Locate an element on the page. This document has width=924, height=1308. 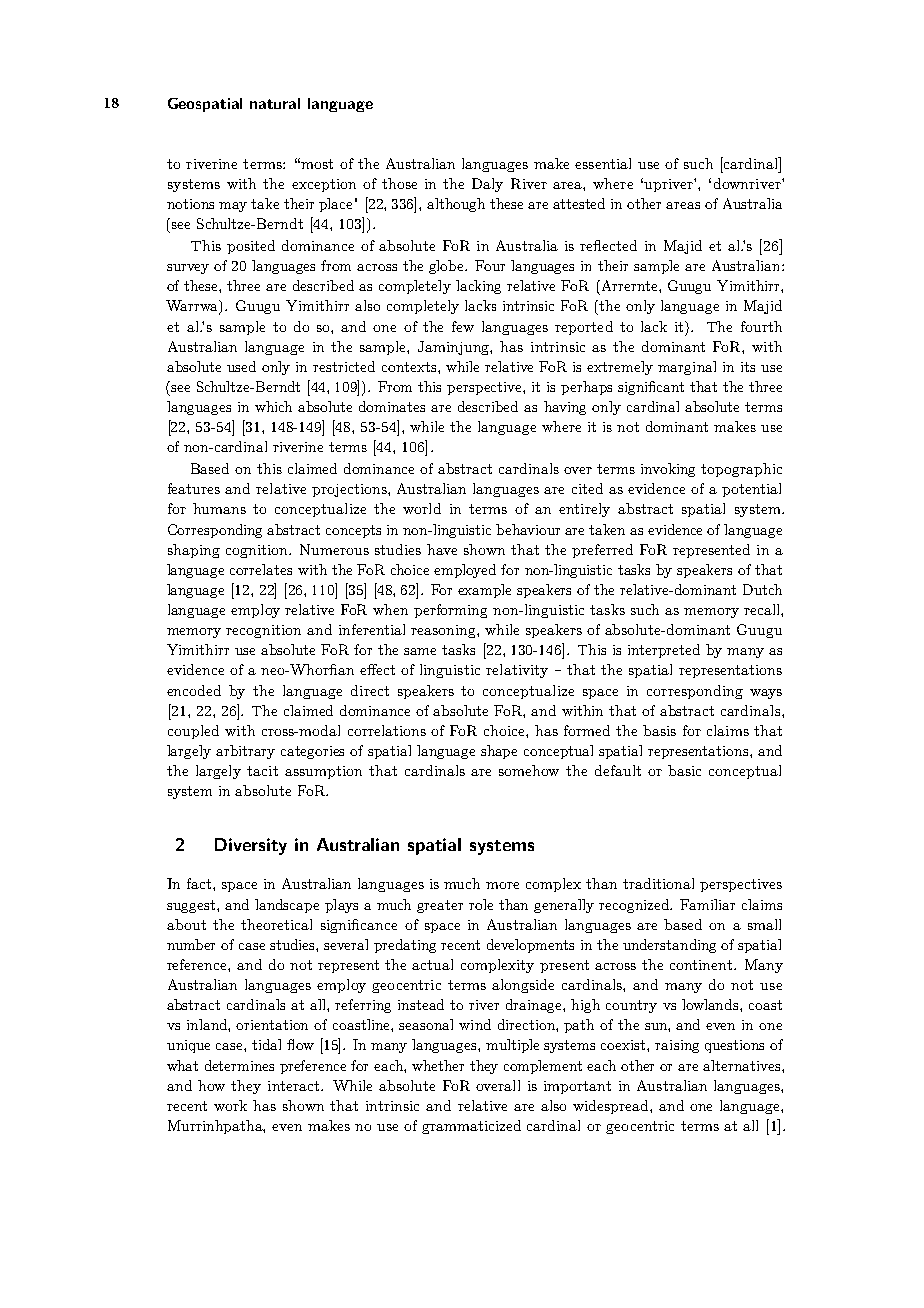
essential is located at coordinates (603, 163).
